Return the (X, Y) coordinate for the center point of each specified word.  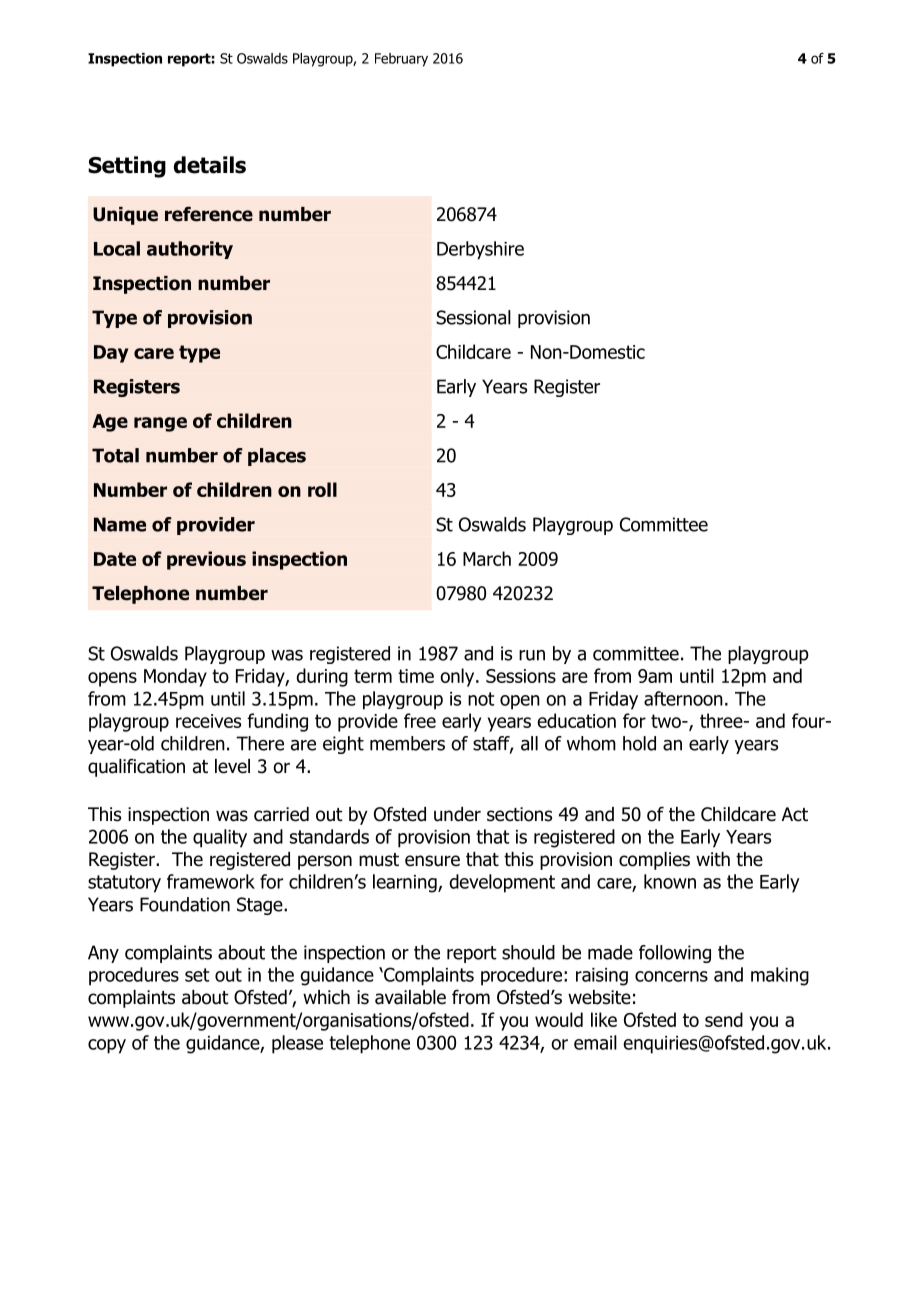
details (210, 165)
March (487, 558)
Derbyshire (480, 250)
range (160, 424)
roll (322, 489)
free (420, 720)
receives (208, 721)
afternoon (683, 698)
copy (107, 1046)
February (401, 60)
